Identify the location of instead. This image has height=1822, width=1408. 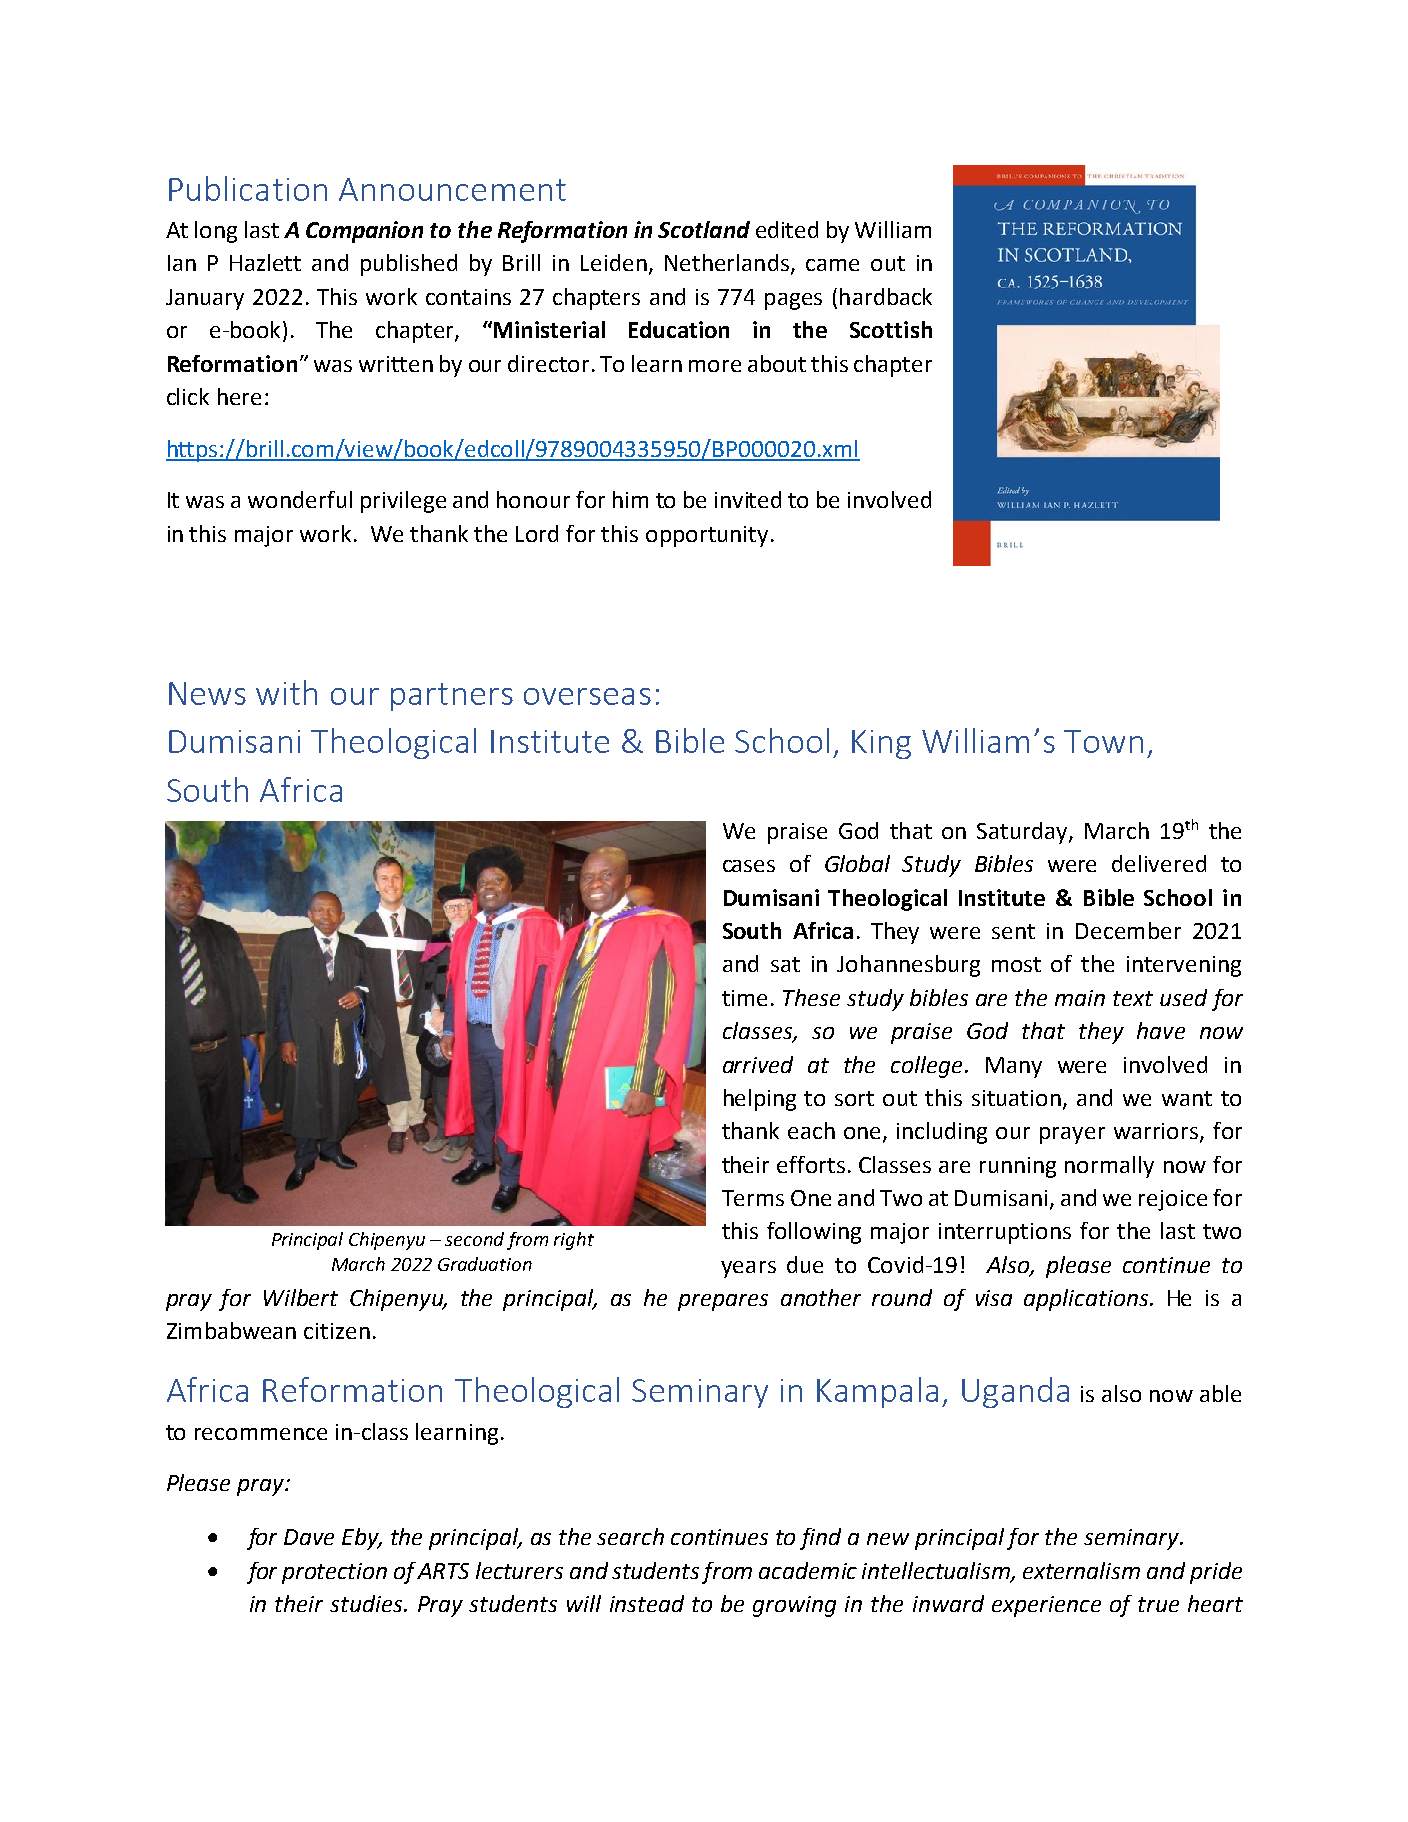
(647, 1603).
